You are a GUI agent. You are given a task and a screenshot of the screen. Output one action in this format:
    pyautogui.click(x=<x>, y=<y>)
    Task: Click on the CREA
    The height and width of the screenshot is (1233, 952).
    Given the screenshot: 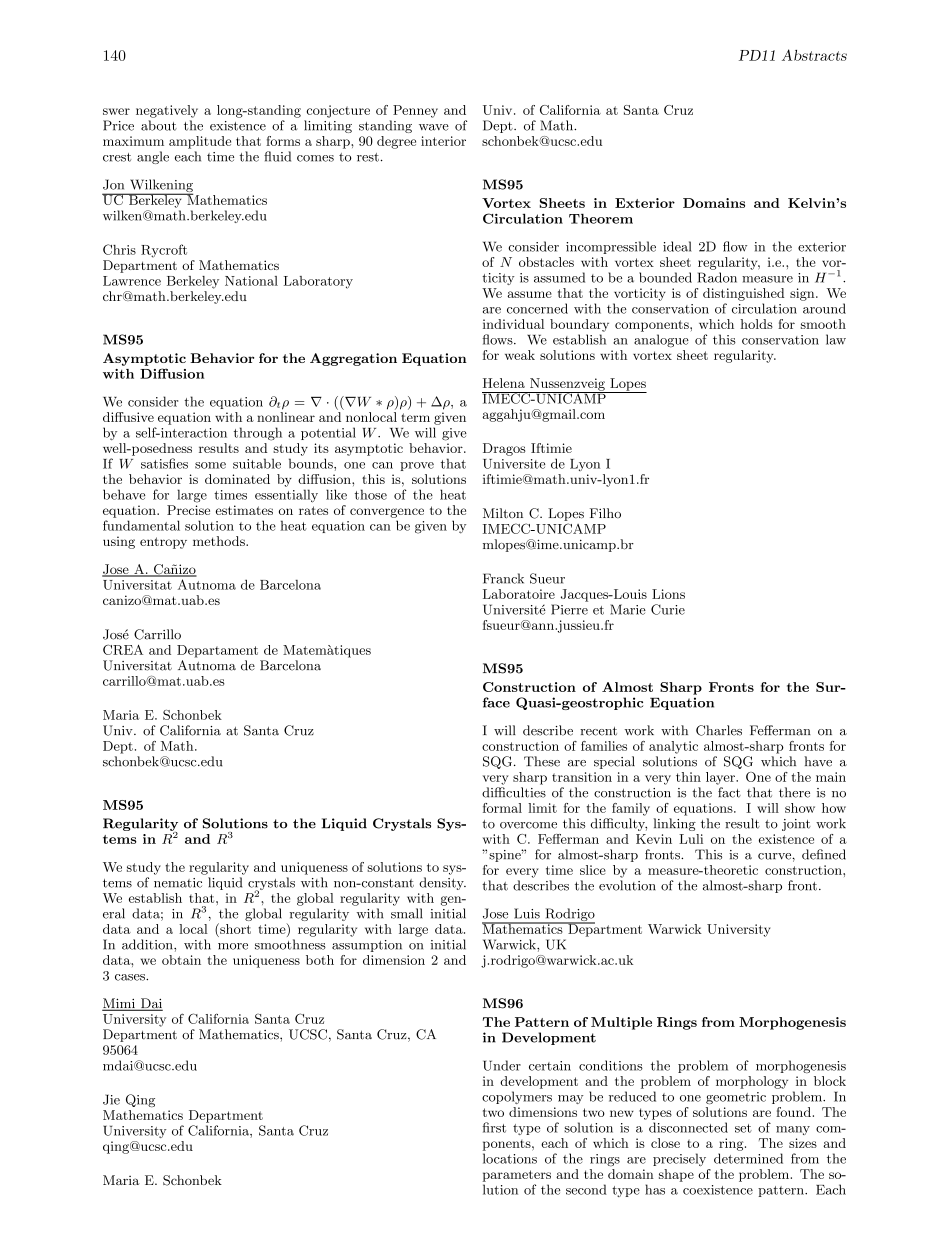 What is the action you would take?
    pyautogui.click(x=123, y=649)
